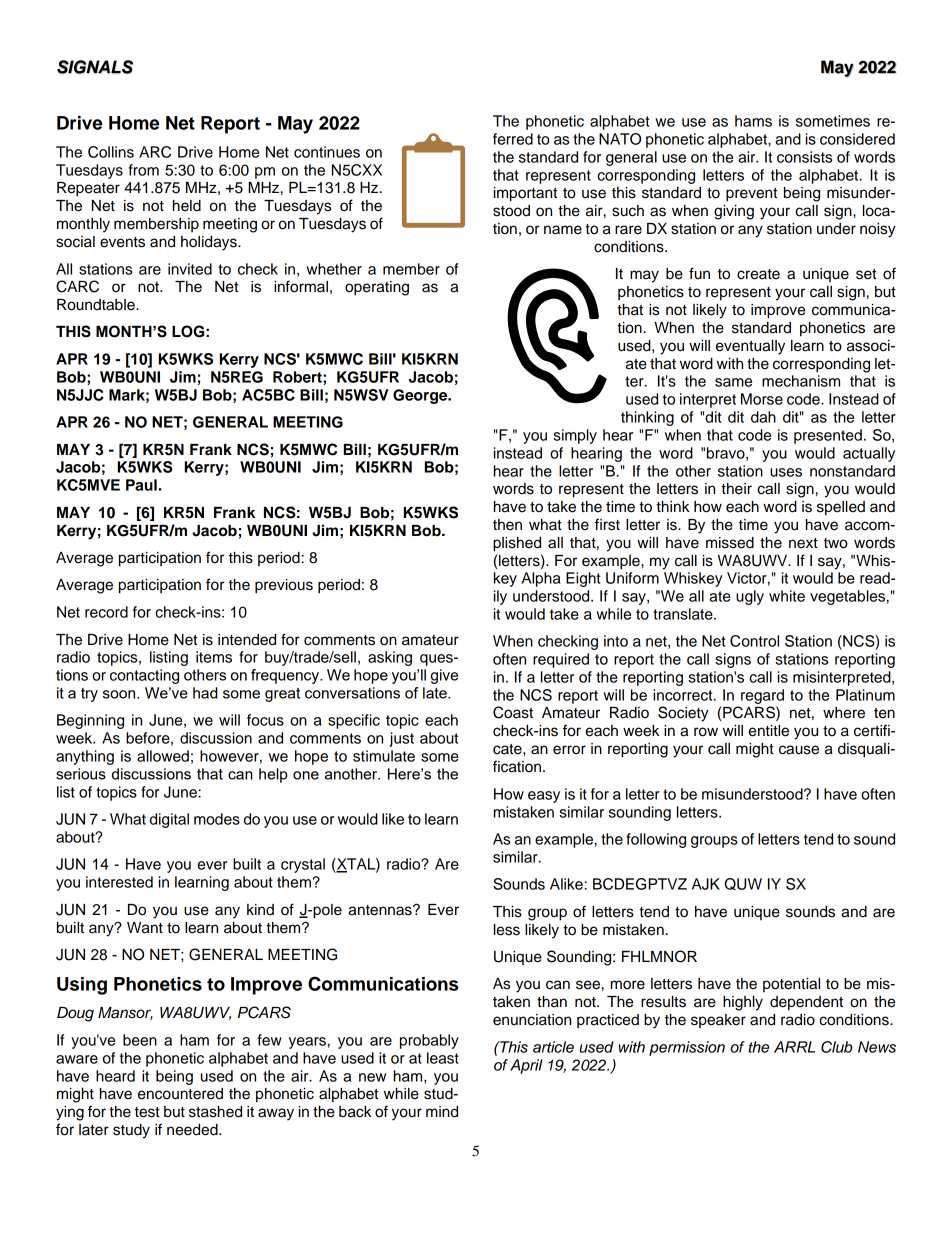  I want to click on from, so click(144, 170).
